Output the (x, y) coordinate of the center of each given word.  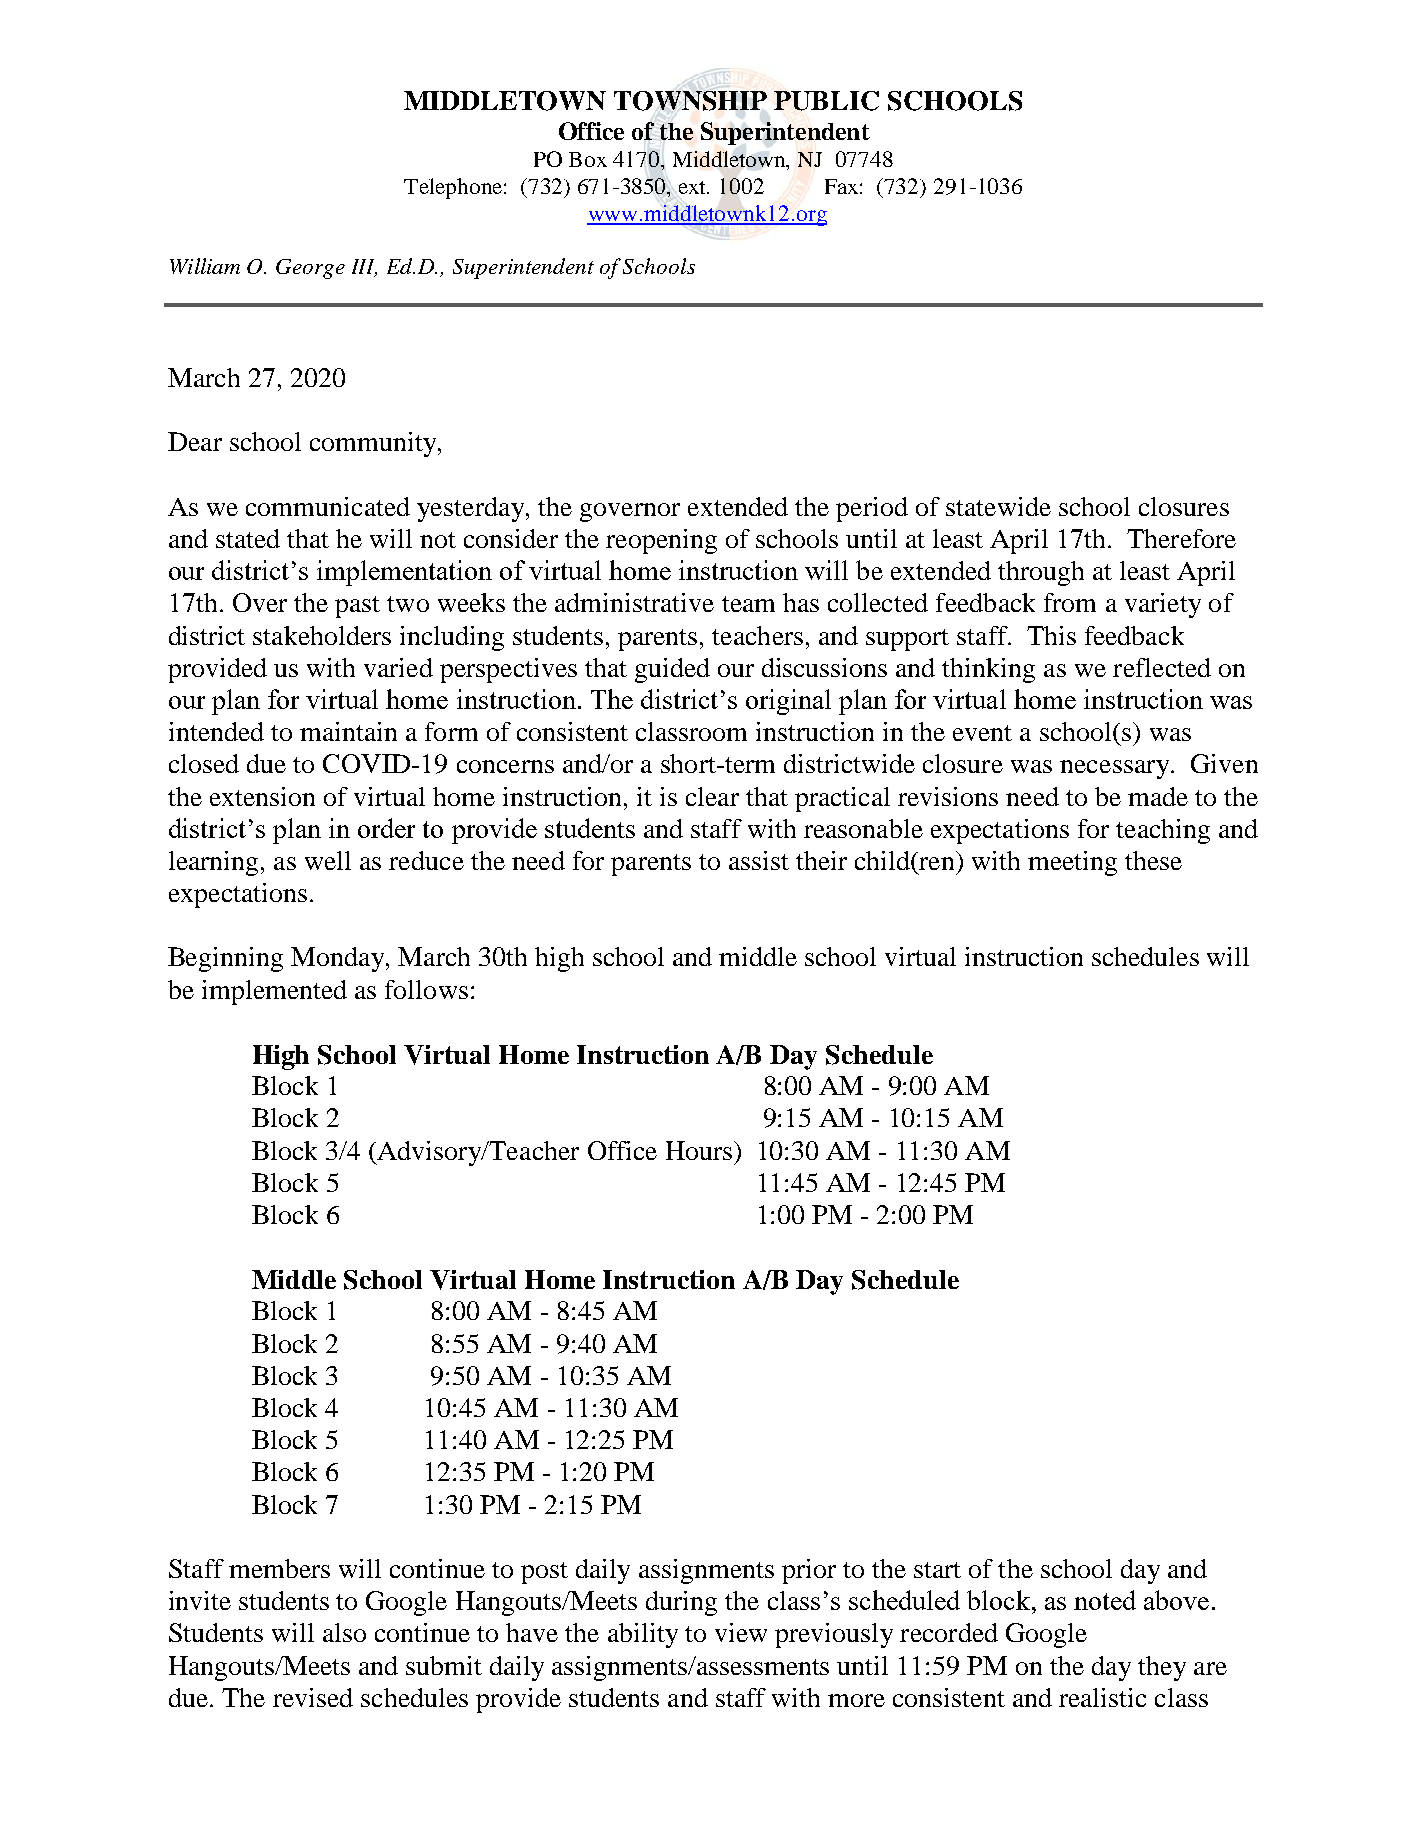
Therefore (1181, 538)
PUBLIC (826, 101)
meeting (1072, 863)
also (344, 1632)
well (328, 860)
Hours (700, 1150)
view (741, 1632)
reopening (661, 541)
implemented (274, 992)
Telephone (453, 188)
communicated (328, 506)
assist (759, 860)
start (937, 1570)
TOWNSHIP (690, 101)
